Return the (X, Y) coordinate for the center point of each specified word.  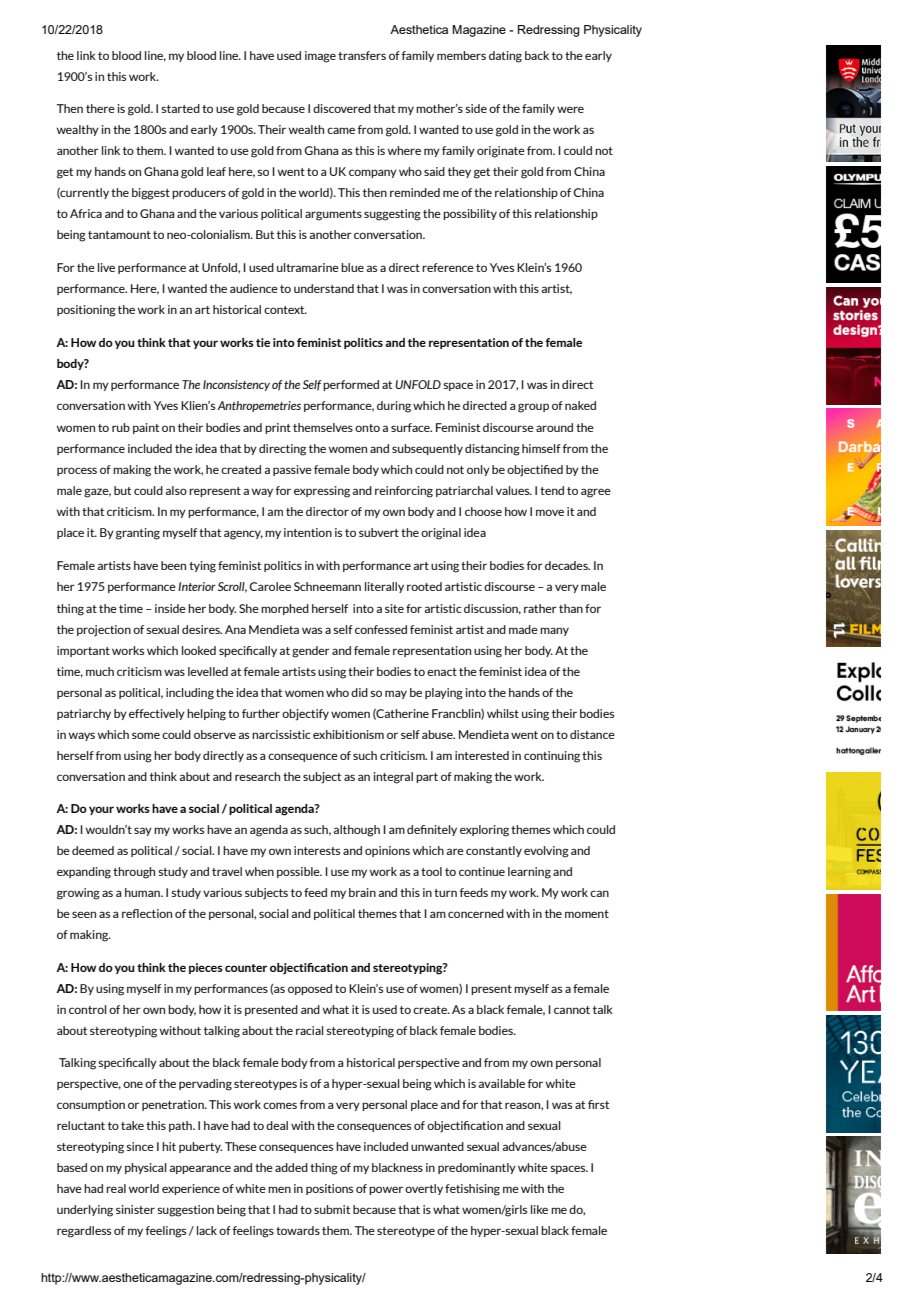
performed (351, 385)
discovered (342, 108)
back (537, 55)
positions (329, 1189)
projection (104, 631)
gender (311, 652)
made (523, 629)
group (533, 408)
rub (121, 427)
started (180, 108)
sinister (135, 1209)
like (539, 1209)
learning (529, 873)
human (143, 892)
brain (362, 892)
